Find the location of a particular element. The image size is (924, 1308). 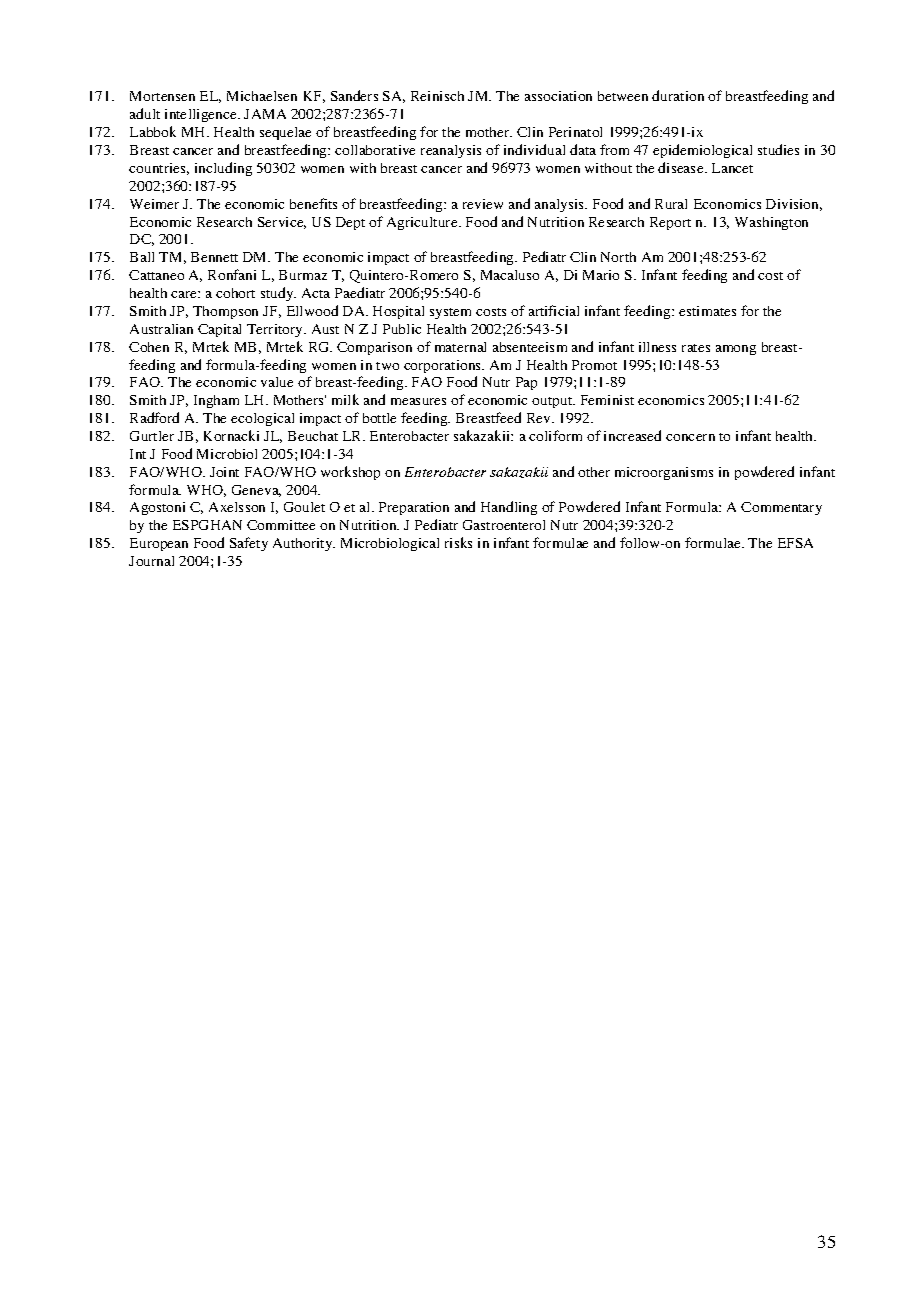

Bennett is located at coordinates (214, 257).
